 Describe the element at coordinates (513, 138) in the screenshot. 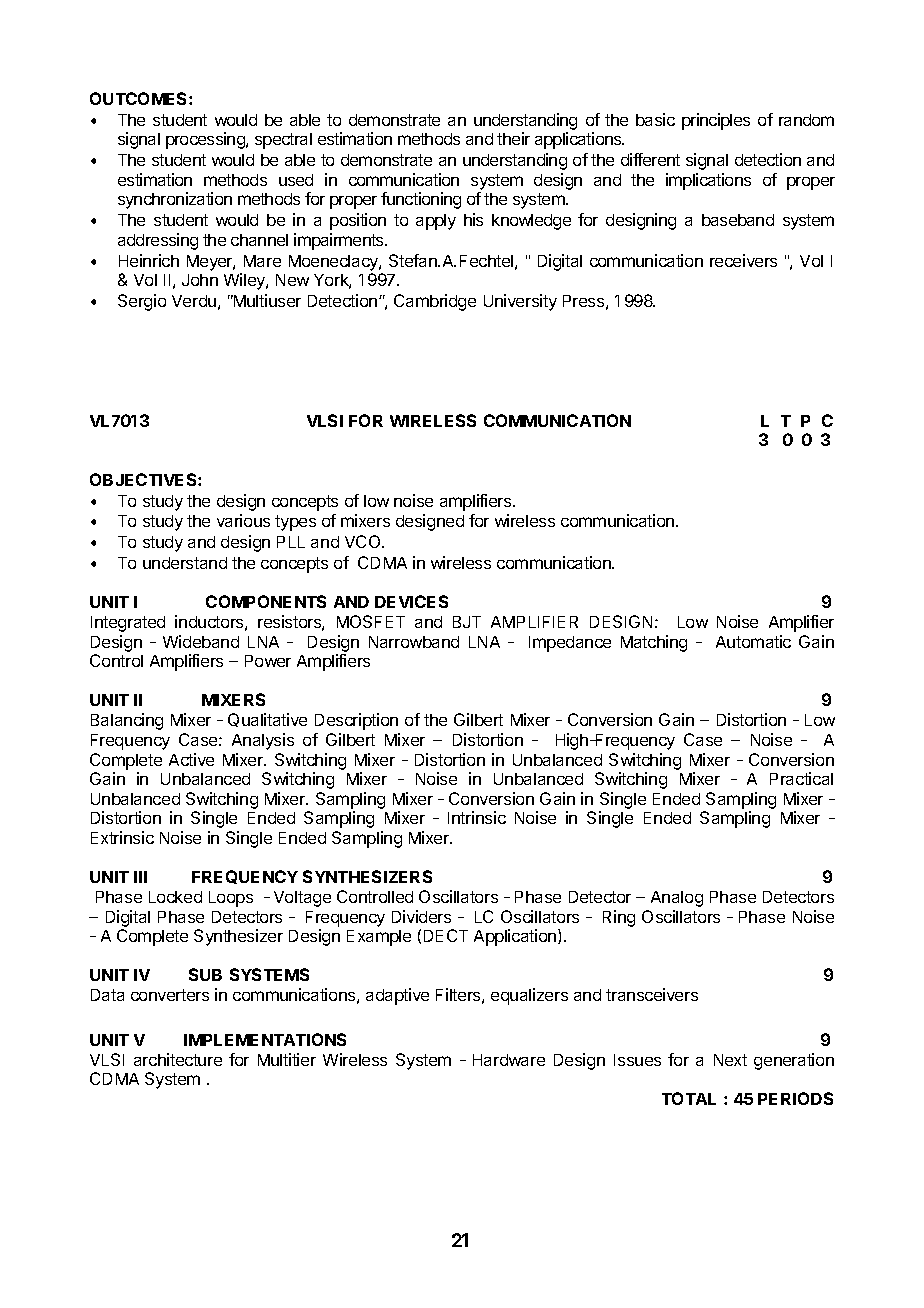

I see `their` at that location.
